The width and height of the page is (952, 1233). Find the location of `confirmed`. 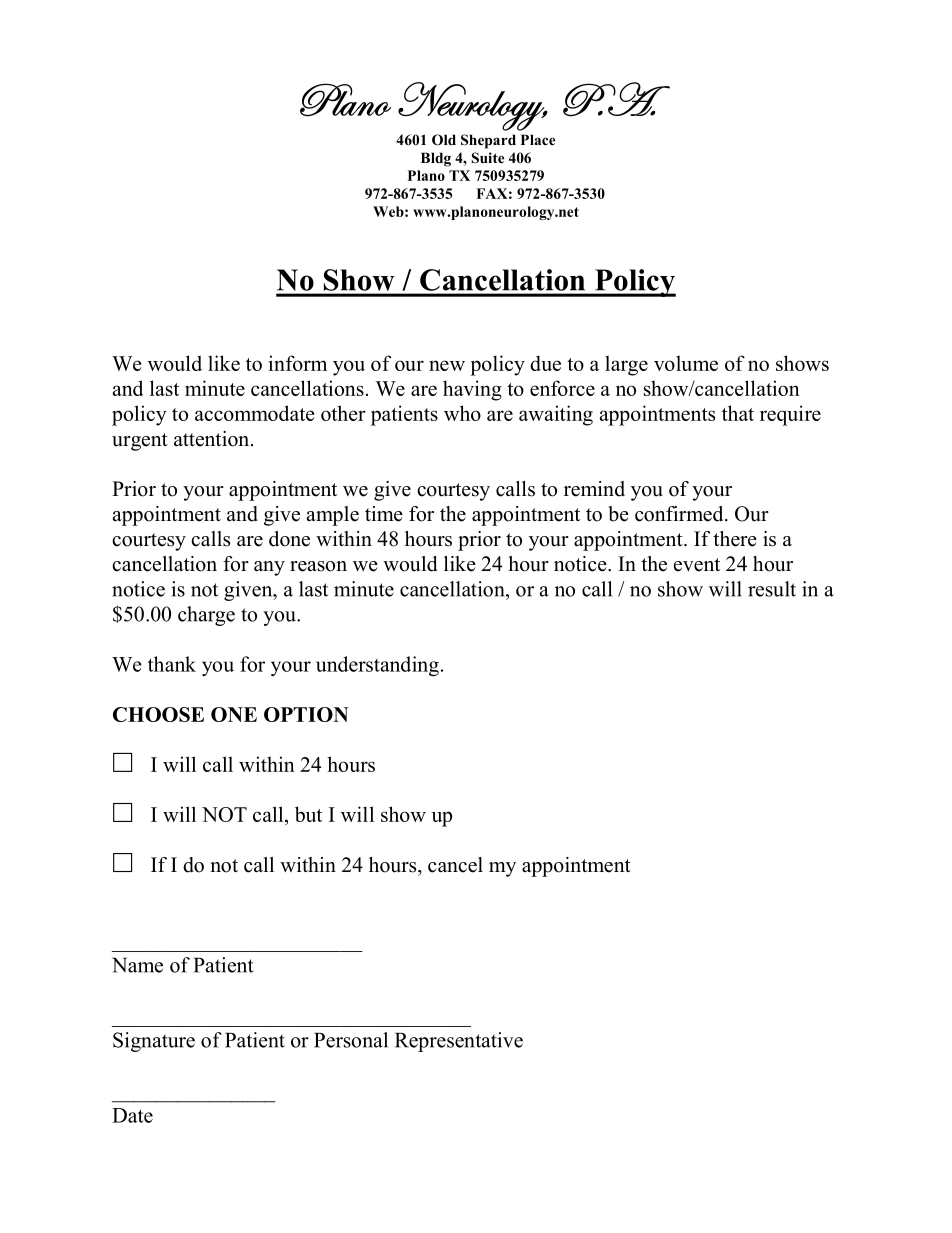

confirmed is located at coordinates (680, 514).
